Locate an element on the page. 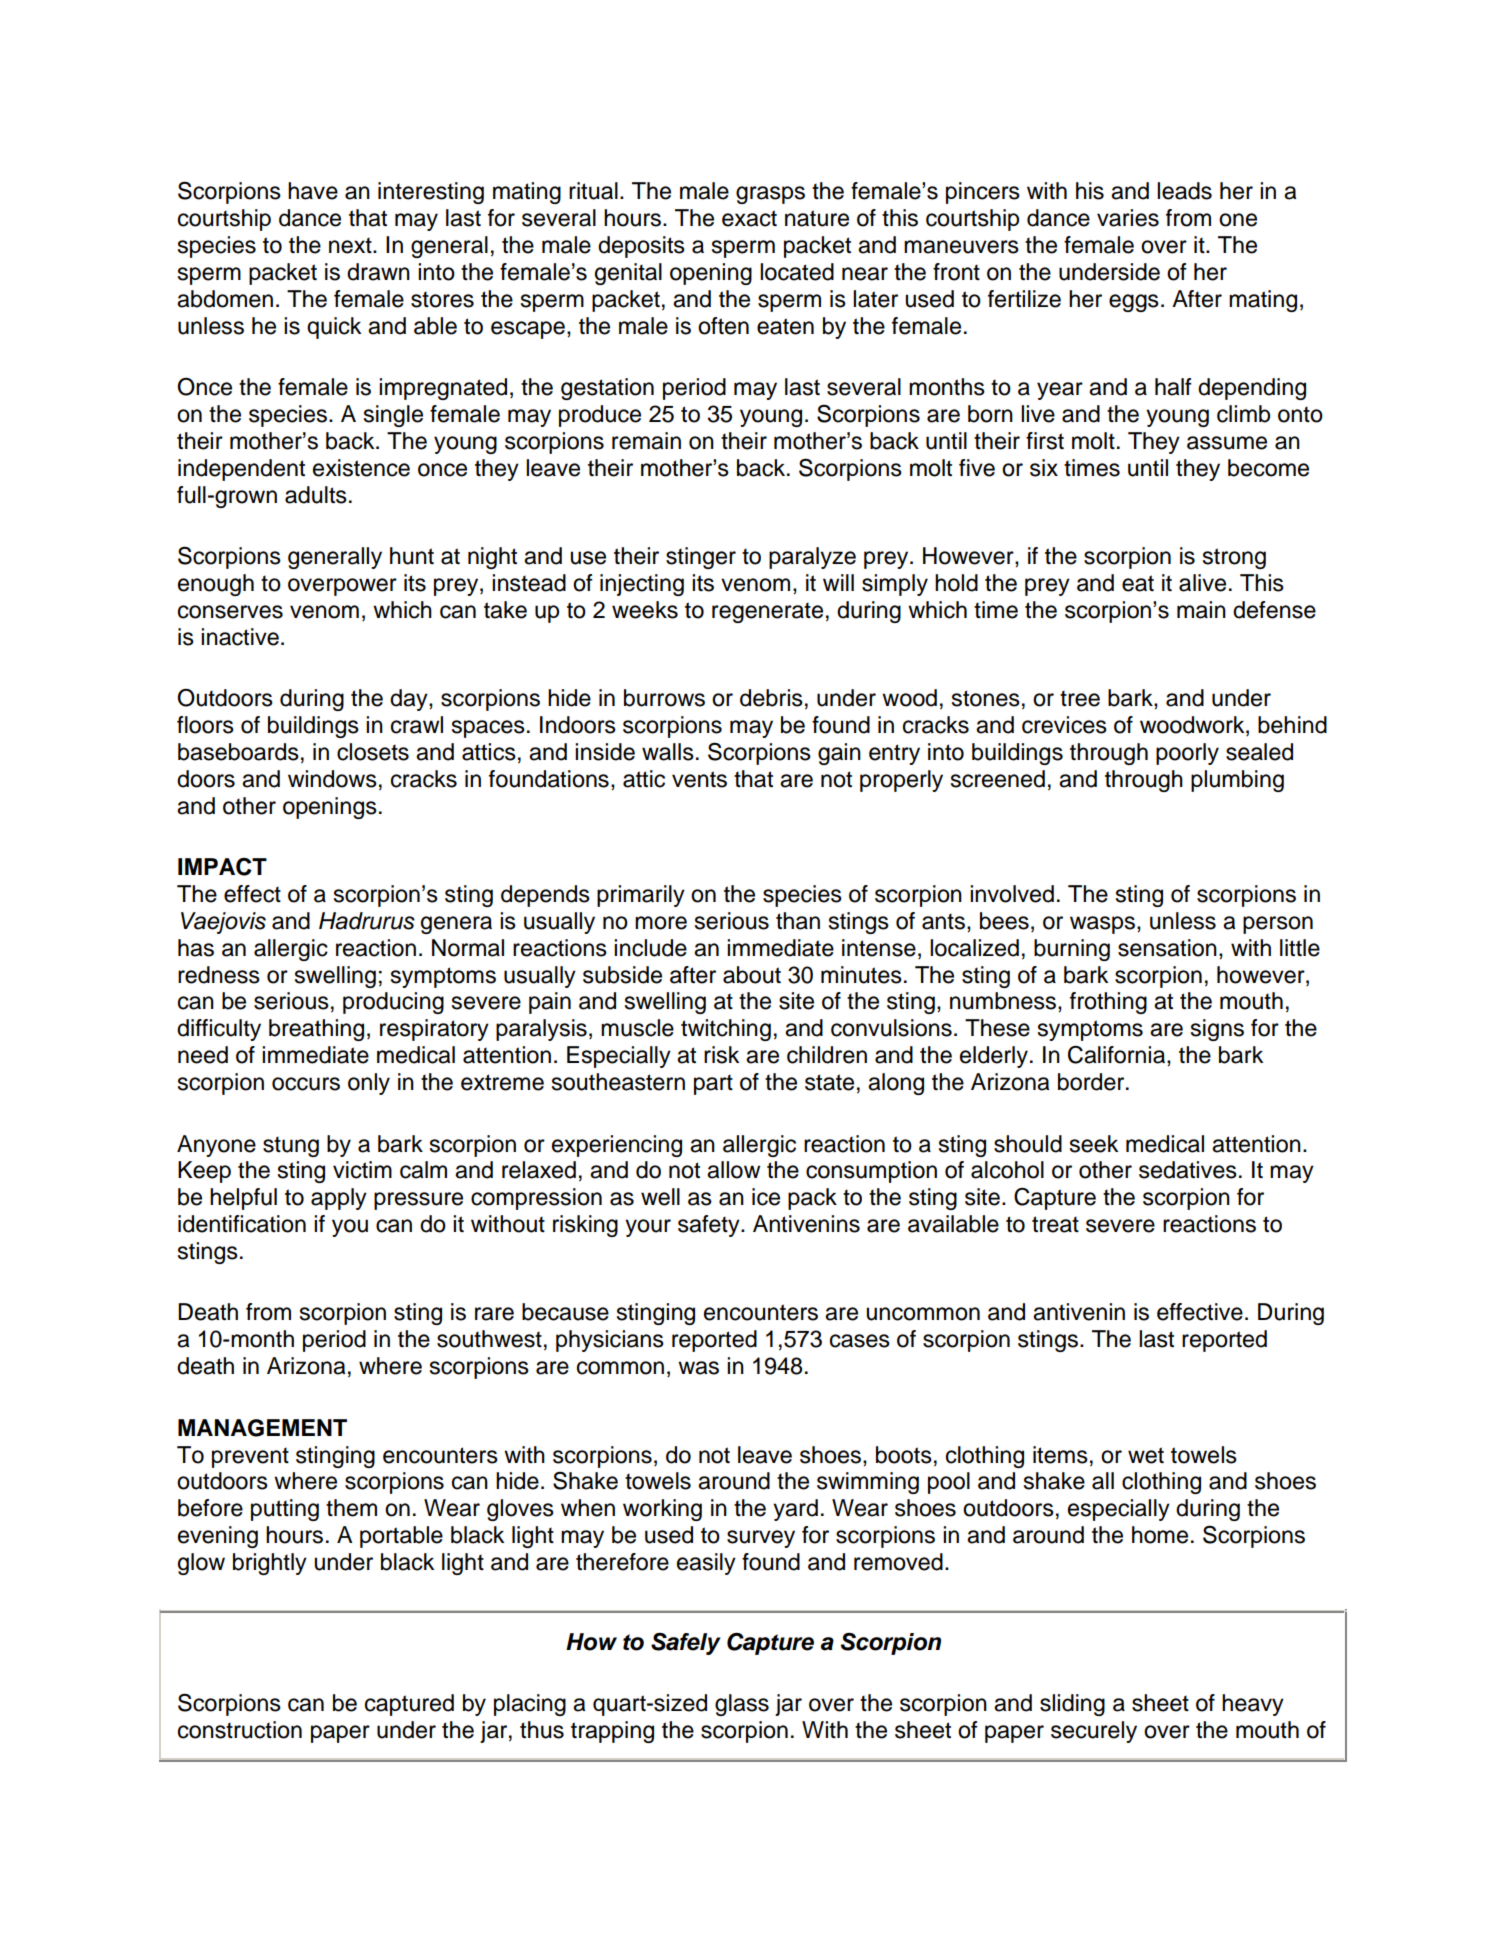  debris is located at coordinates (771, 698).
